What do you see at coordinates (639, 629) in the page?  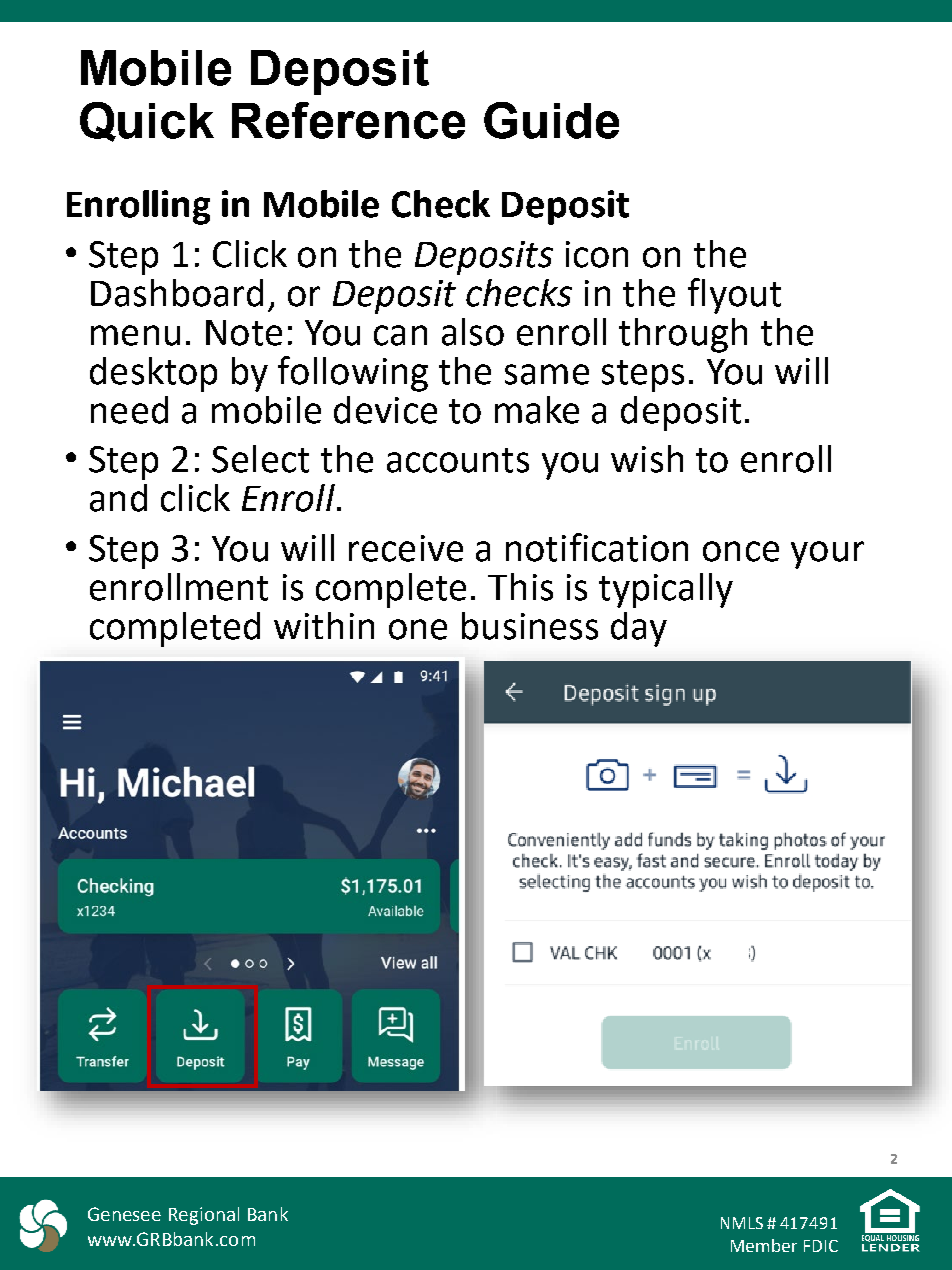 I see `day` at bounding box center [639, 629].
